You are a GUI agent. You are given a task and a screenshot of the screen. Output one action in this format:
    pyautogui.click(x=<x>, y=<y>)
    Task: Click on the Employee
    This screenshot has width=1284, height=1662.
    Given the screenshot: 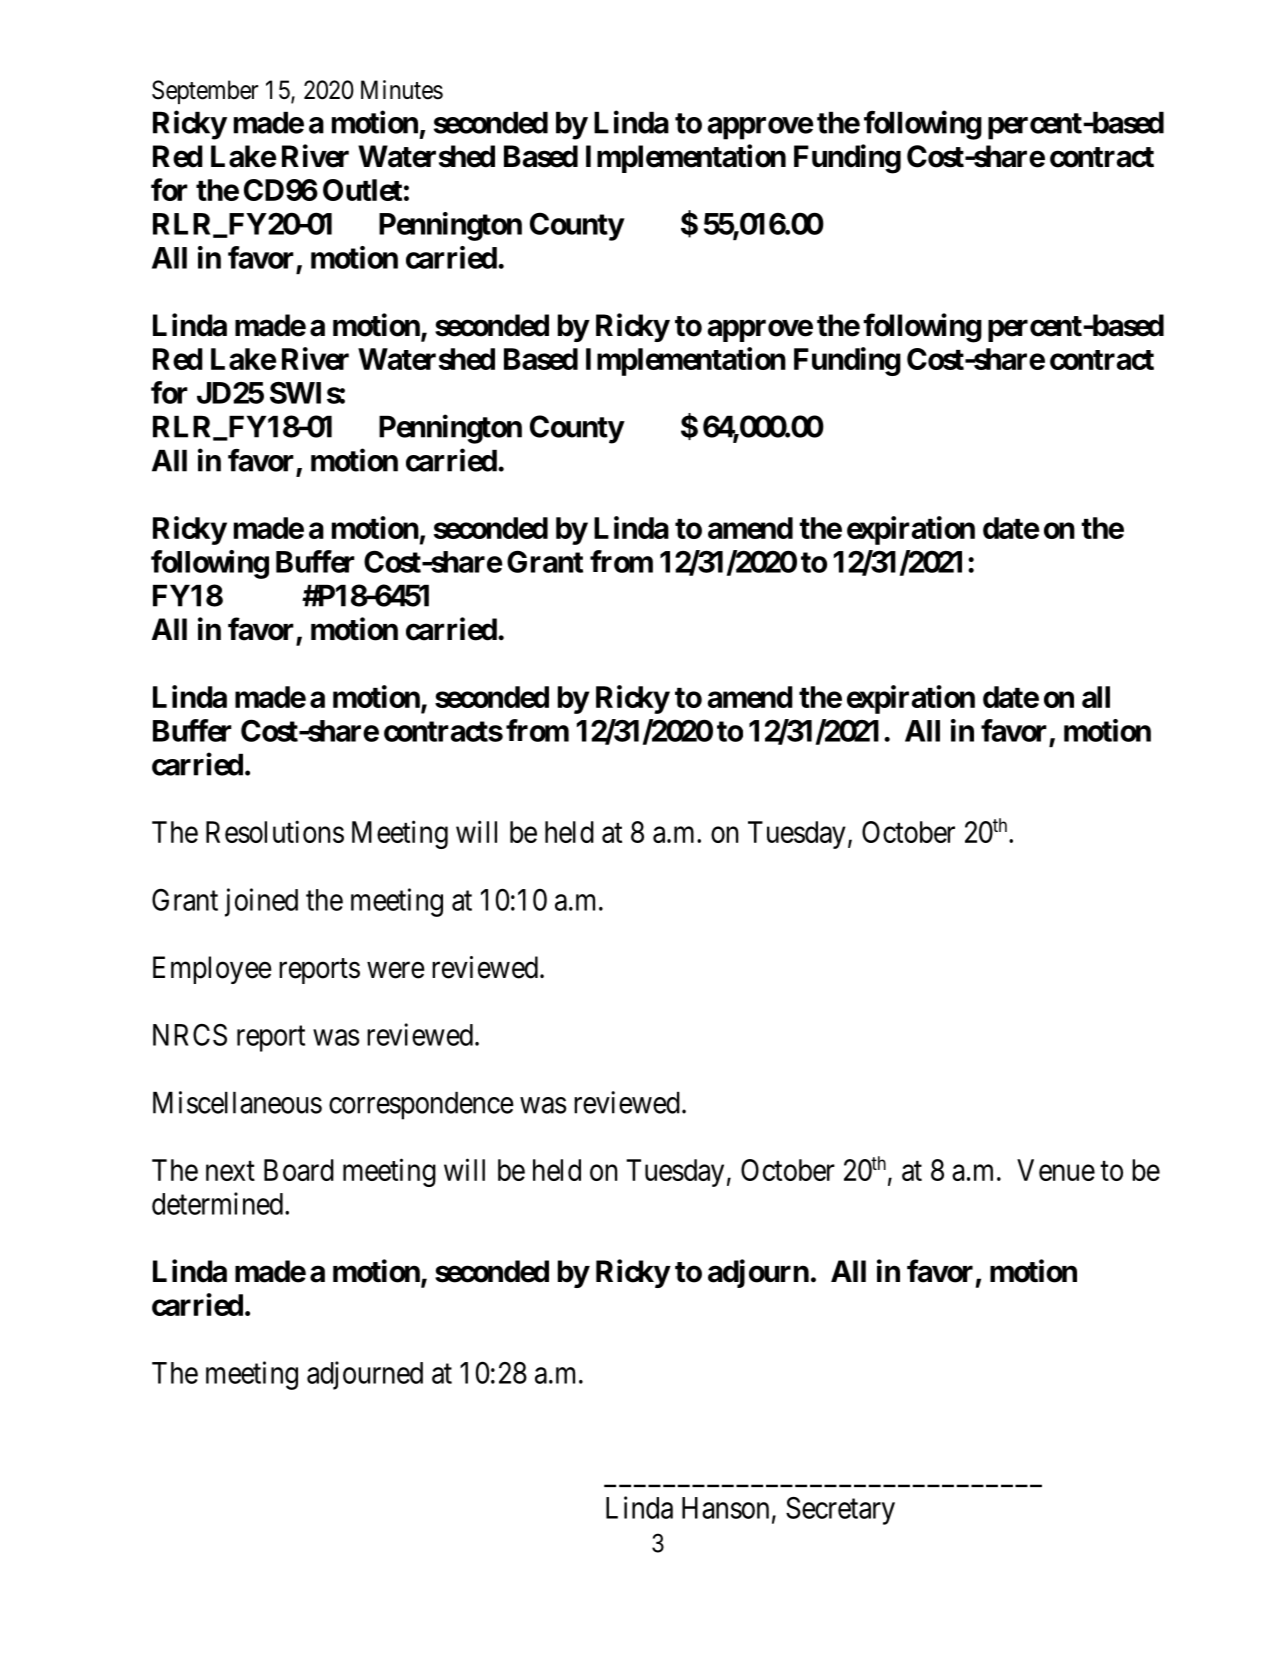 What is the action you would take?
    pyautogui.click(x=212, y=970)
